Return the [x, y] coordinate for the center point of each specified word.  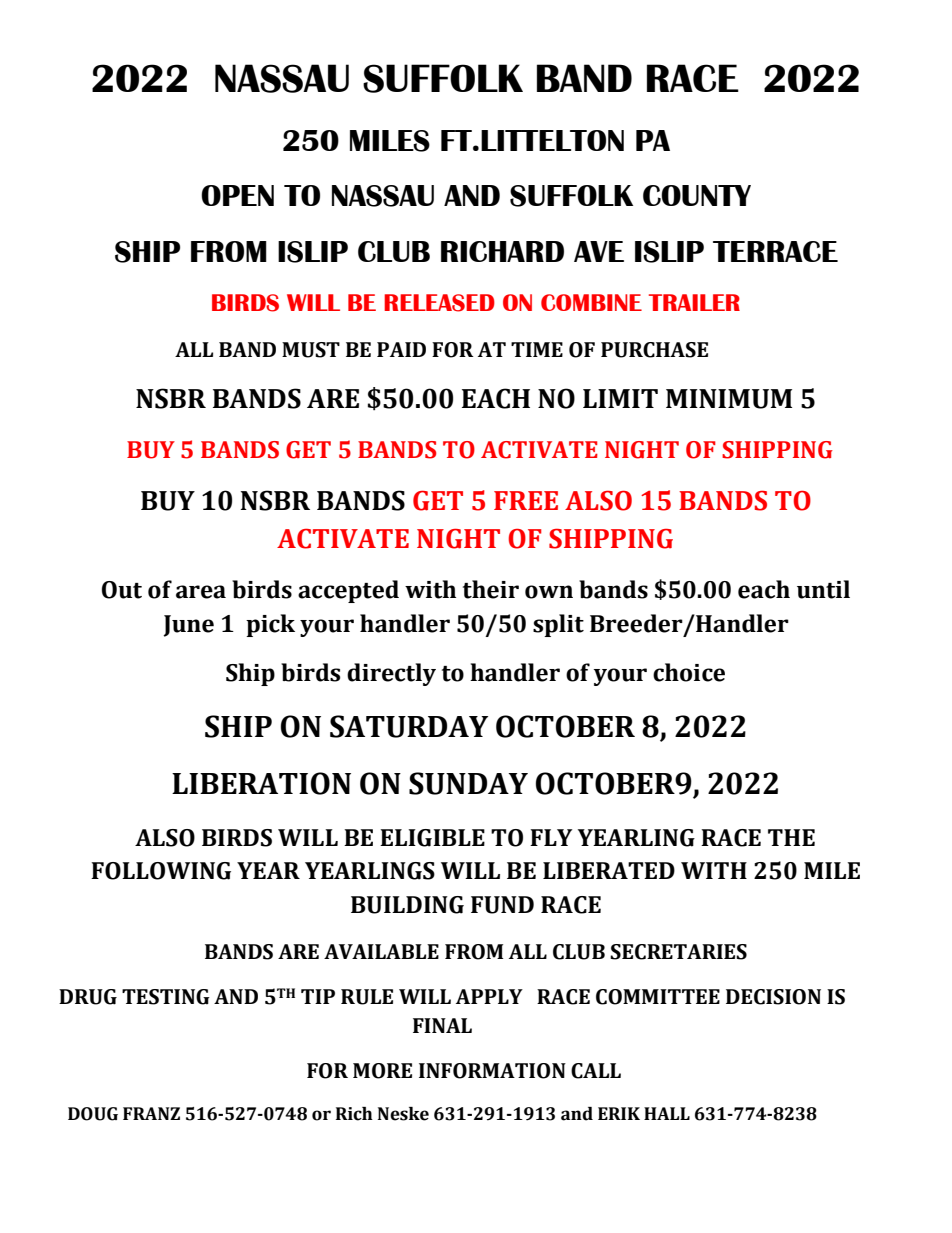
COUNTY [697, 195]
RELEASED [439, 303]
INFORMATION [492, 1071]
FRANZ [151, 1113]
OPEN [237, 195]
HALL [667, 1113]
